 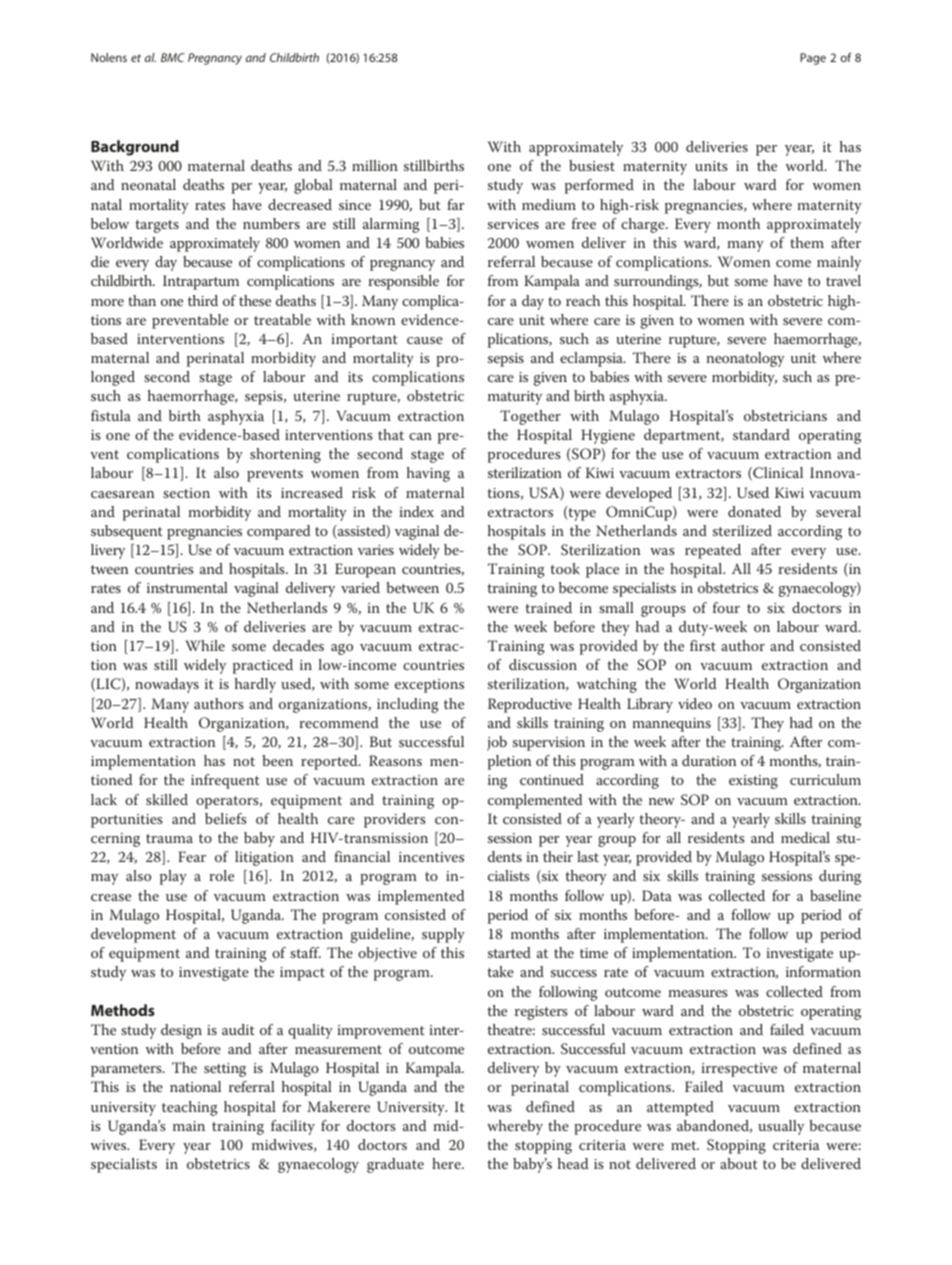 I want to click on million, so click(x=375, y=165).
